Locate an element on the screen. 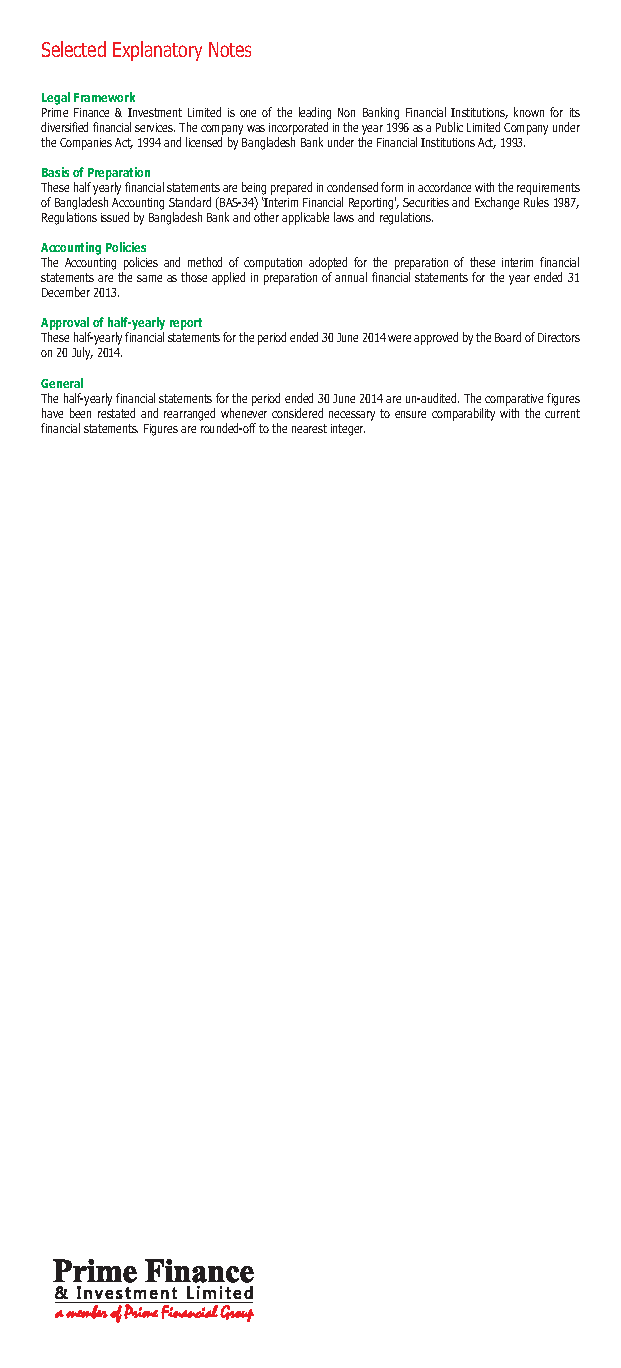 The image size is (621, 1368). Notes is located at coordinates (230, 49).
